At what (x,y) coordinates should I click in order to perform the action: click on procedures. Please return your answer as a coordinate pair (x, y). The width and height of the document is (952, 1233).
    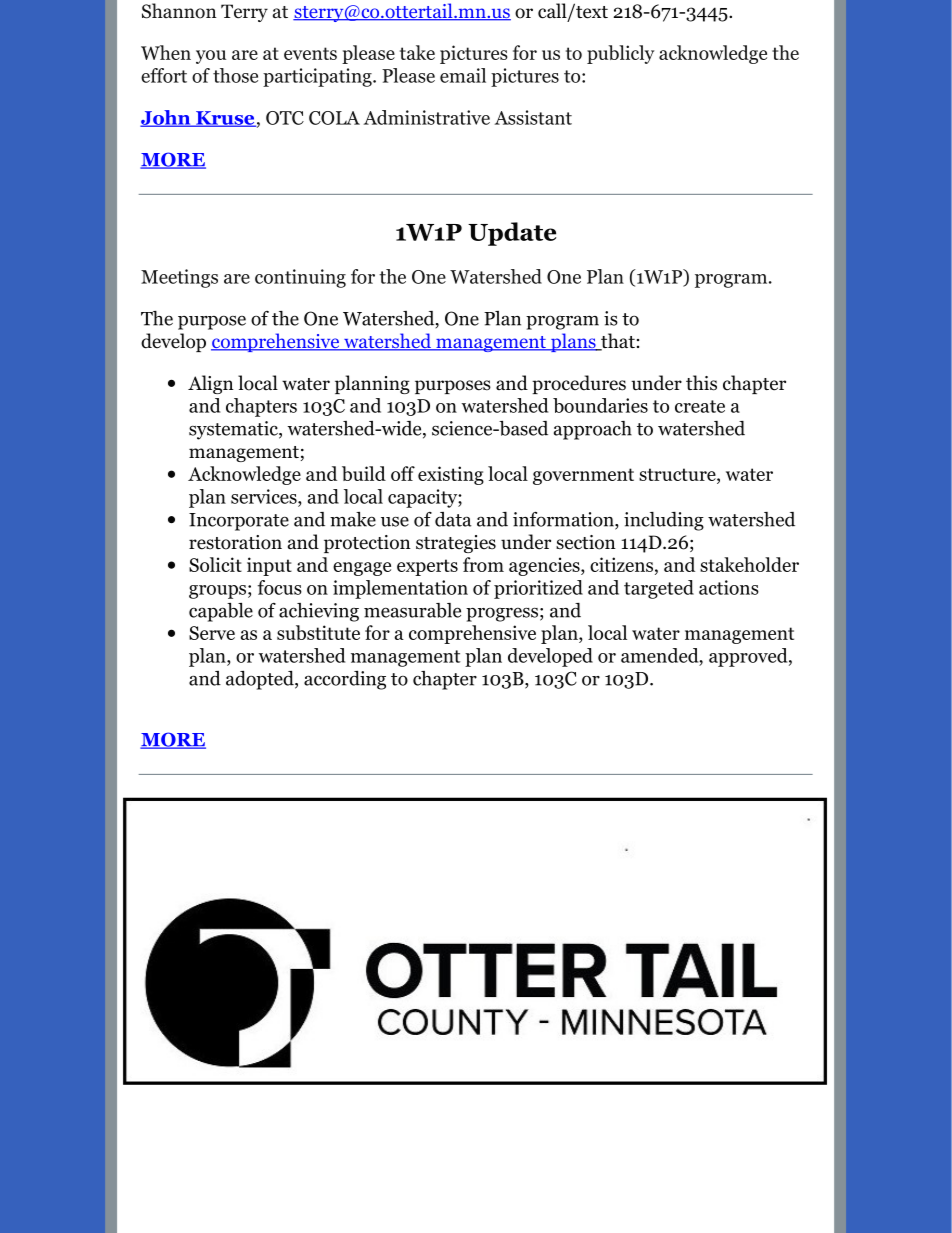
    Looking at the image, I should click on (579, 384).
